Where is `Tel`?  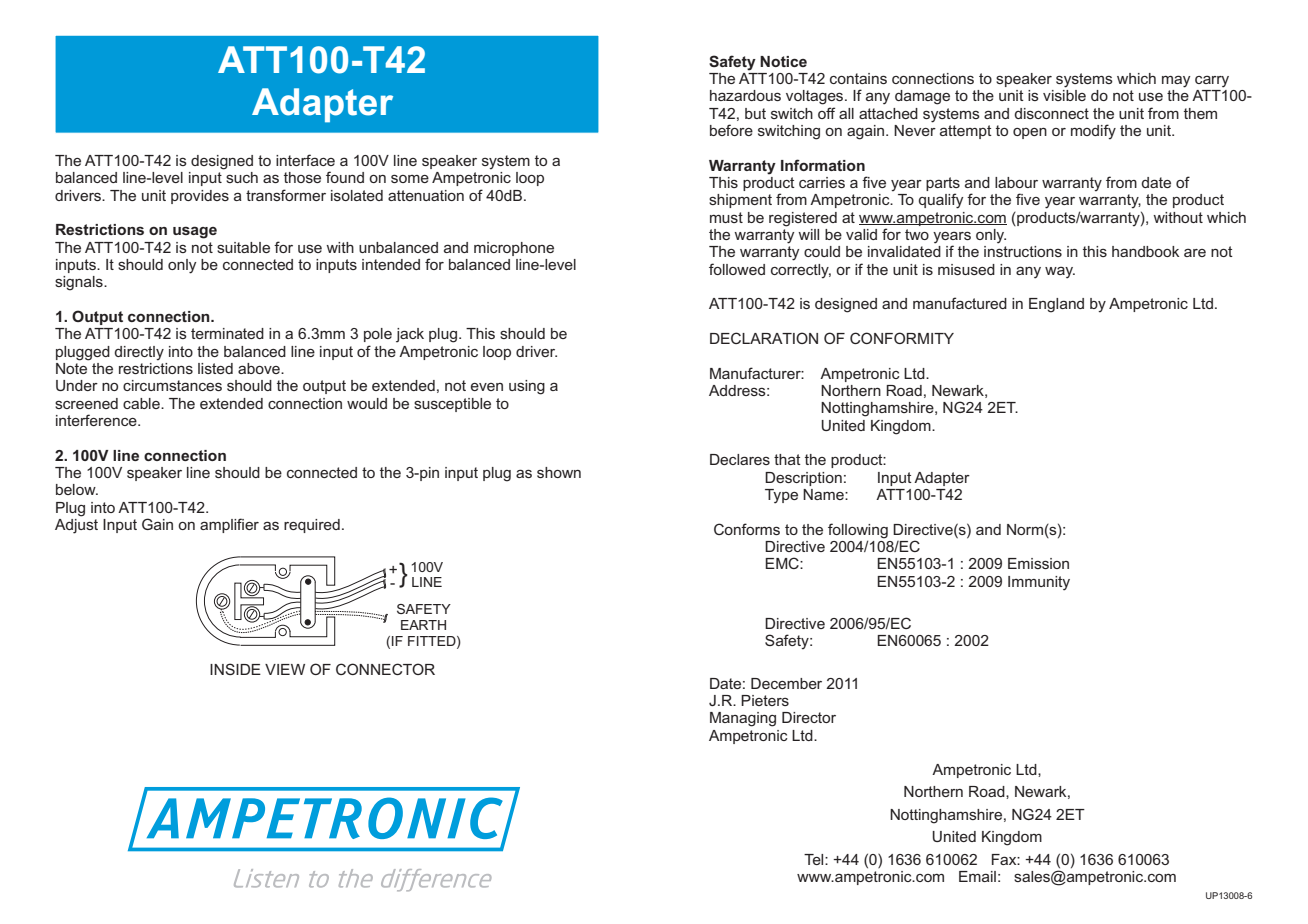
Tel is located at coordinates (815, 859).
